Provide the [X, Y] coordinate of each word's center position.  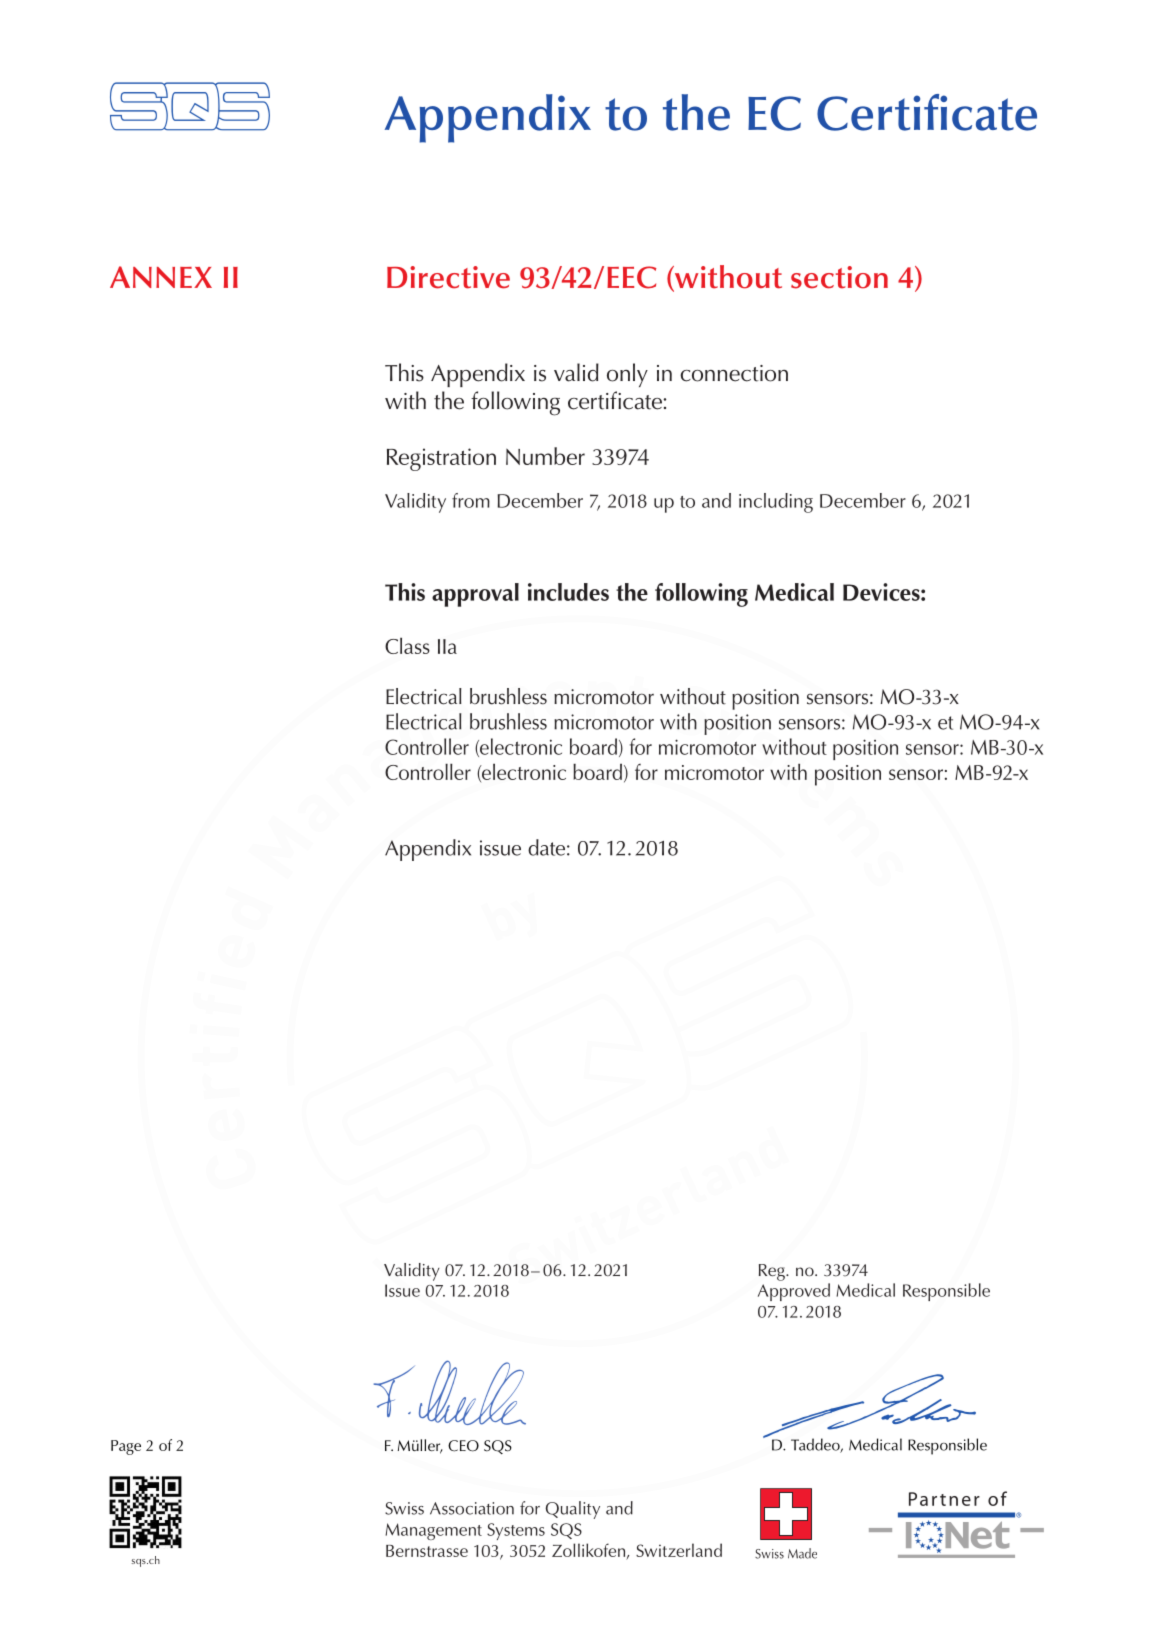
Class [407, 645]
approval [475, 595]
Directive [448, 277]
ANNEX [161, 277]
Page [126, 1447]
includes [568, 592]
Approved [794, 1292]
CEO [463, 1446]
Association [472, 1508]
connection [734, 373]
